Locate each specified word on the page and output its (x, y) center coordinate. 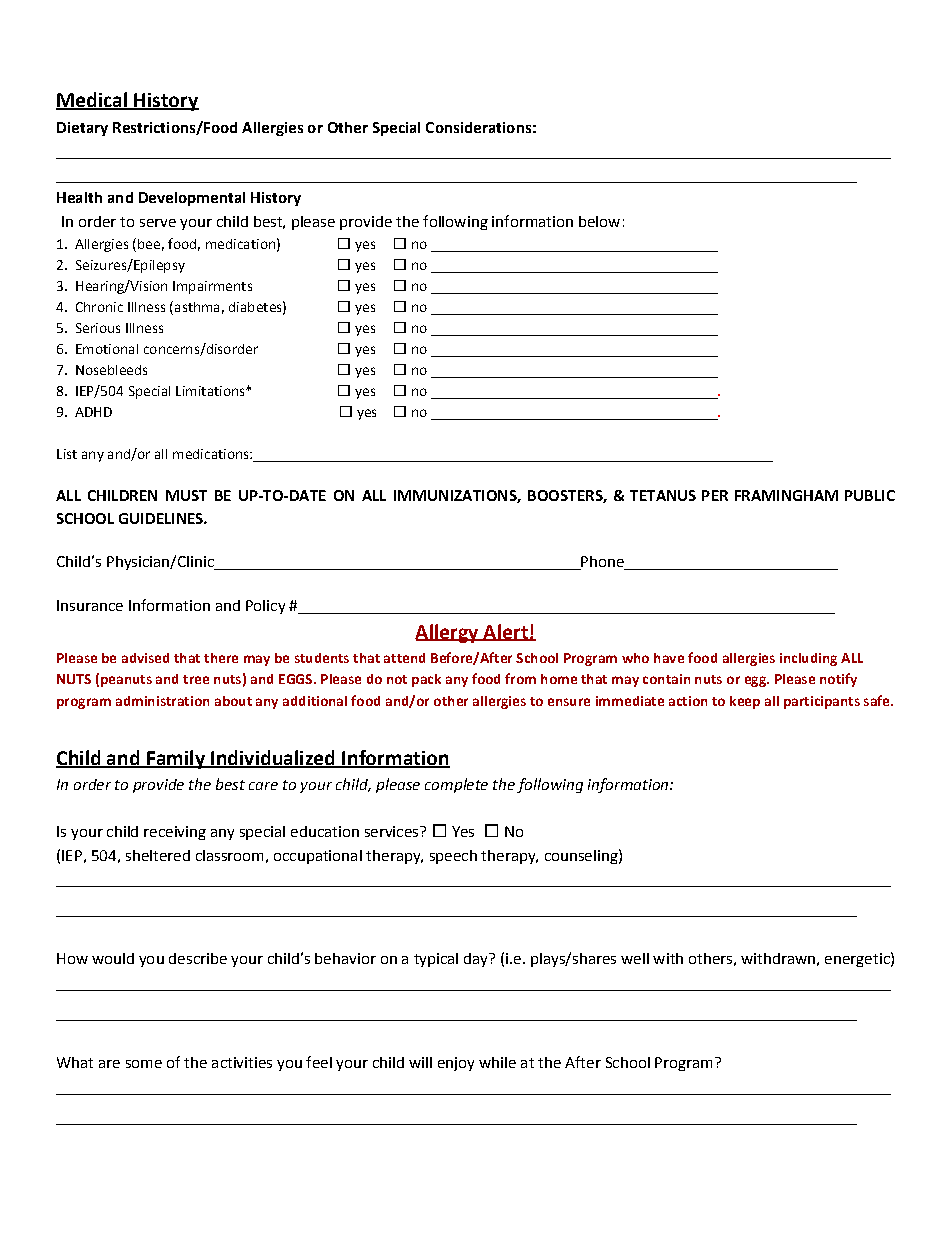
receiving (175, 833)
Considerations (478, 127)
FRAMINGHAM (786, 495)
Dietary (82, 129)
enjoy (456, 1064)
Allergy (448, 633)
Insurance (90, 605)
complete (456, 785)
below (599, 221)
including (808, 659)
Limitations (211, 391)
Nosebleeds (111, 370)
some (144, 1064)
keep (745, 702)
